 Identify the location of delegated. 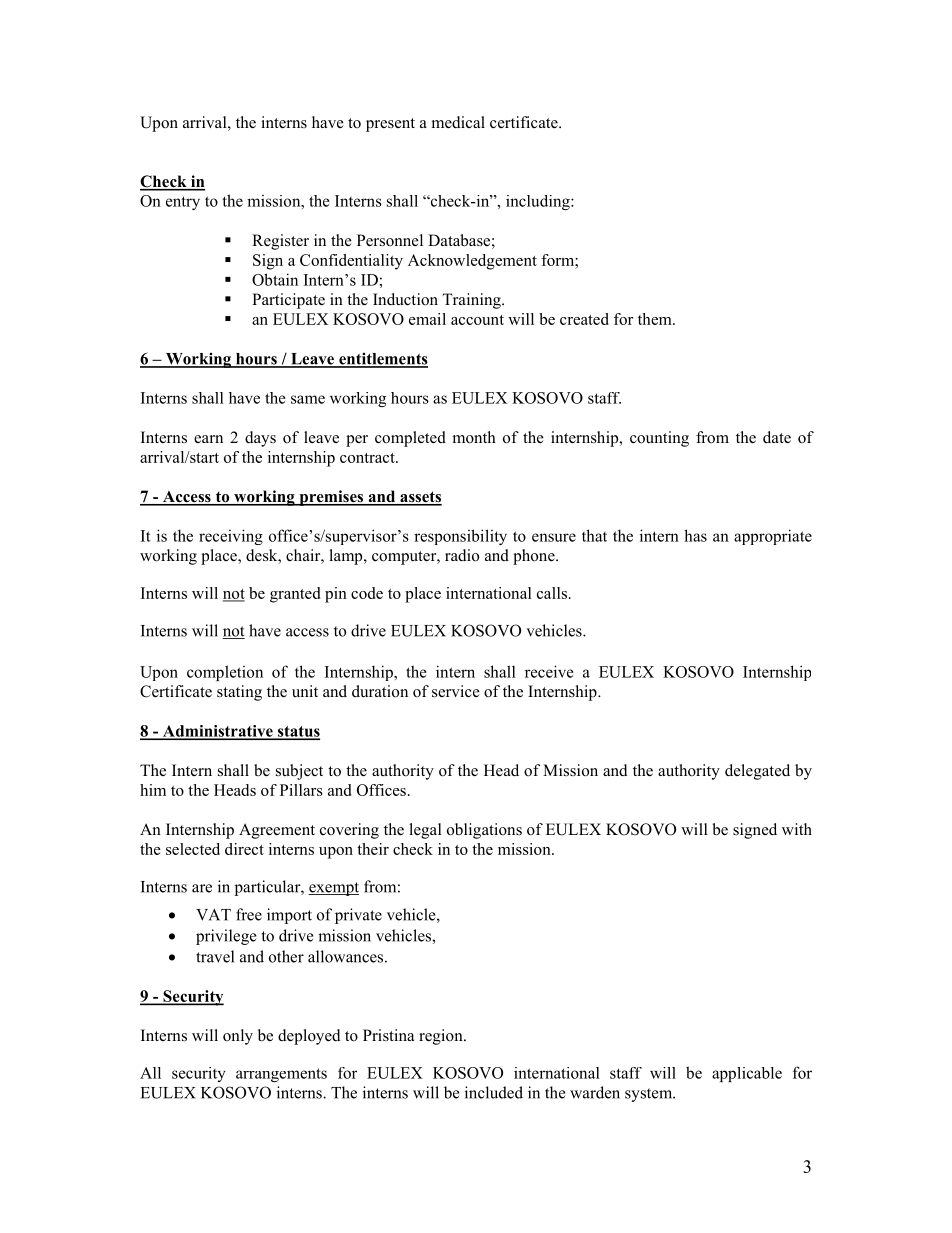
(757, 772).
